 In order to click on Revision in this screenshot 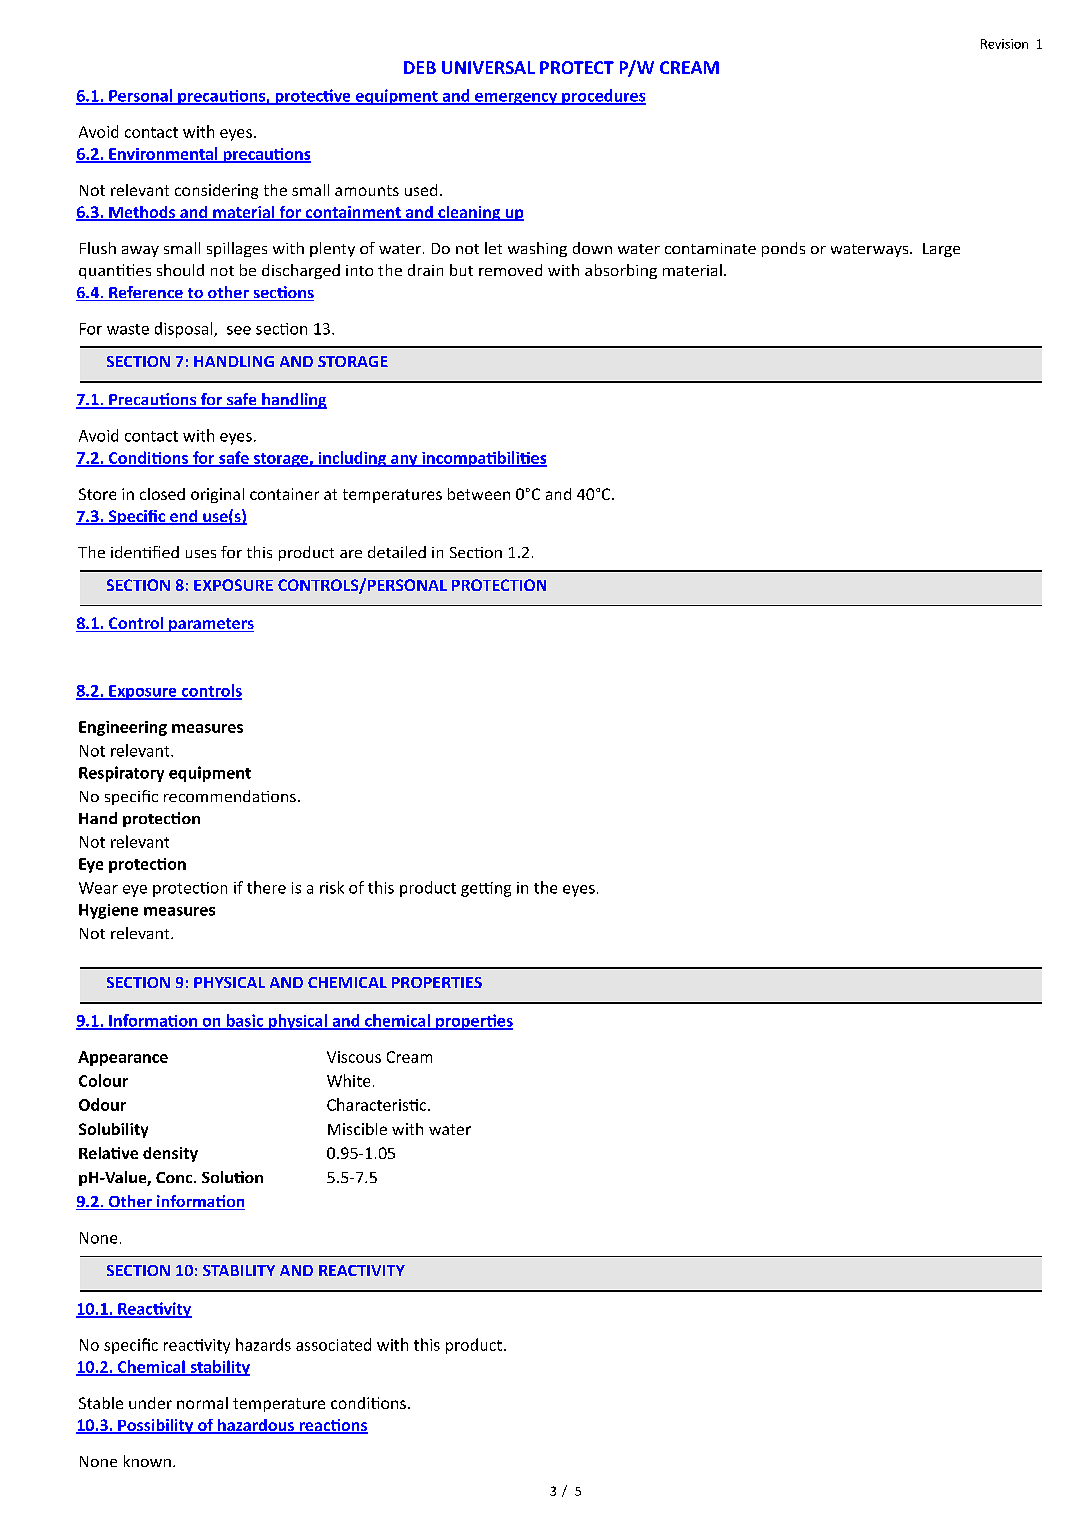, I will do `click(1004, 44)`.
